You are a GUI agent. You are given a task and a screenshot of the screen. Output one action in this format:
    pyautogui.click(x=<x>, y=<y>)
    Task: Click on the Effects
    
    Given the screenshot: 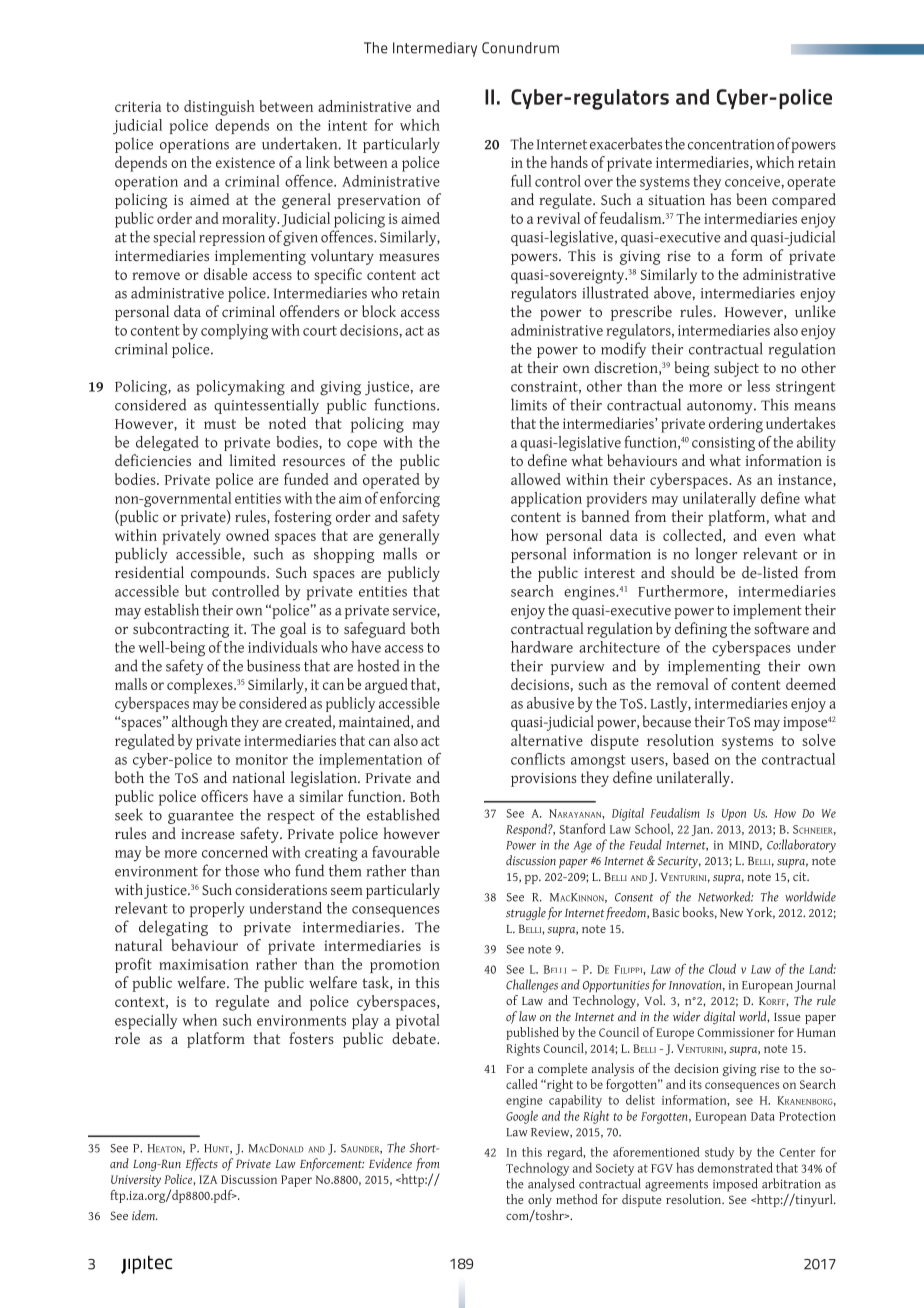 What is the action you would take?
    pyautogui.click(x=202, y=1164)
